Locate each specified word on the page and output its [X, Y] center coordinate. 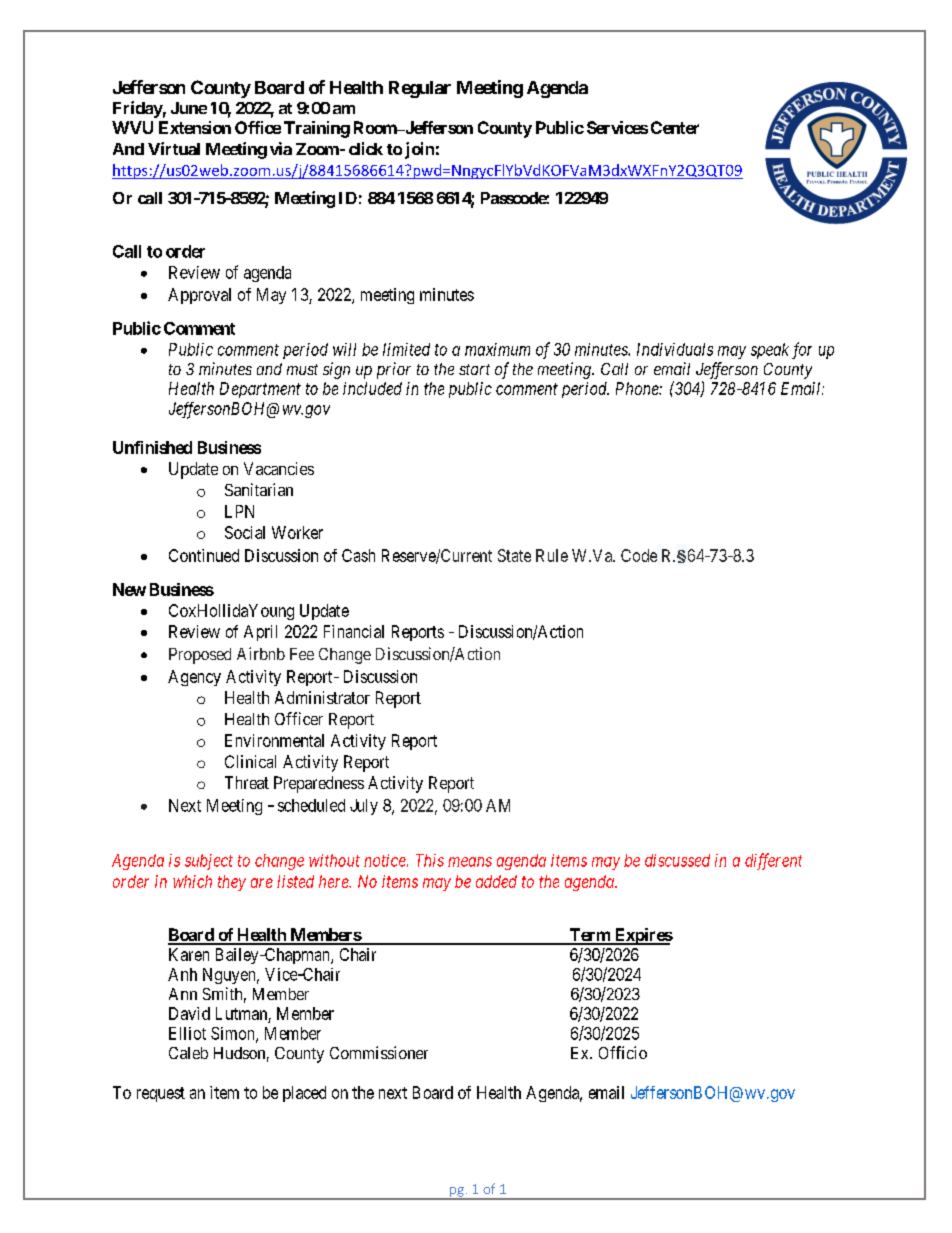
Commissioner [379, 1052]
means [470, 862]
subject [209, 862]
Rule [552, 555]
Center [675, 127]
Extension [195, 127]
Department [260, 390]
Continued [204, 555]
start [474, 369]
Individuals [675, 349]
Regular [420, 89]
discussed [677, 860]
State [514, 555]
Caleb [188, 1053]
